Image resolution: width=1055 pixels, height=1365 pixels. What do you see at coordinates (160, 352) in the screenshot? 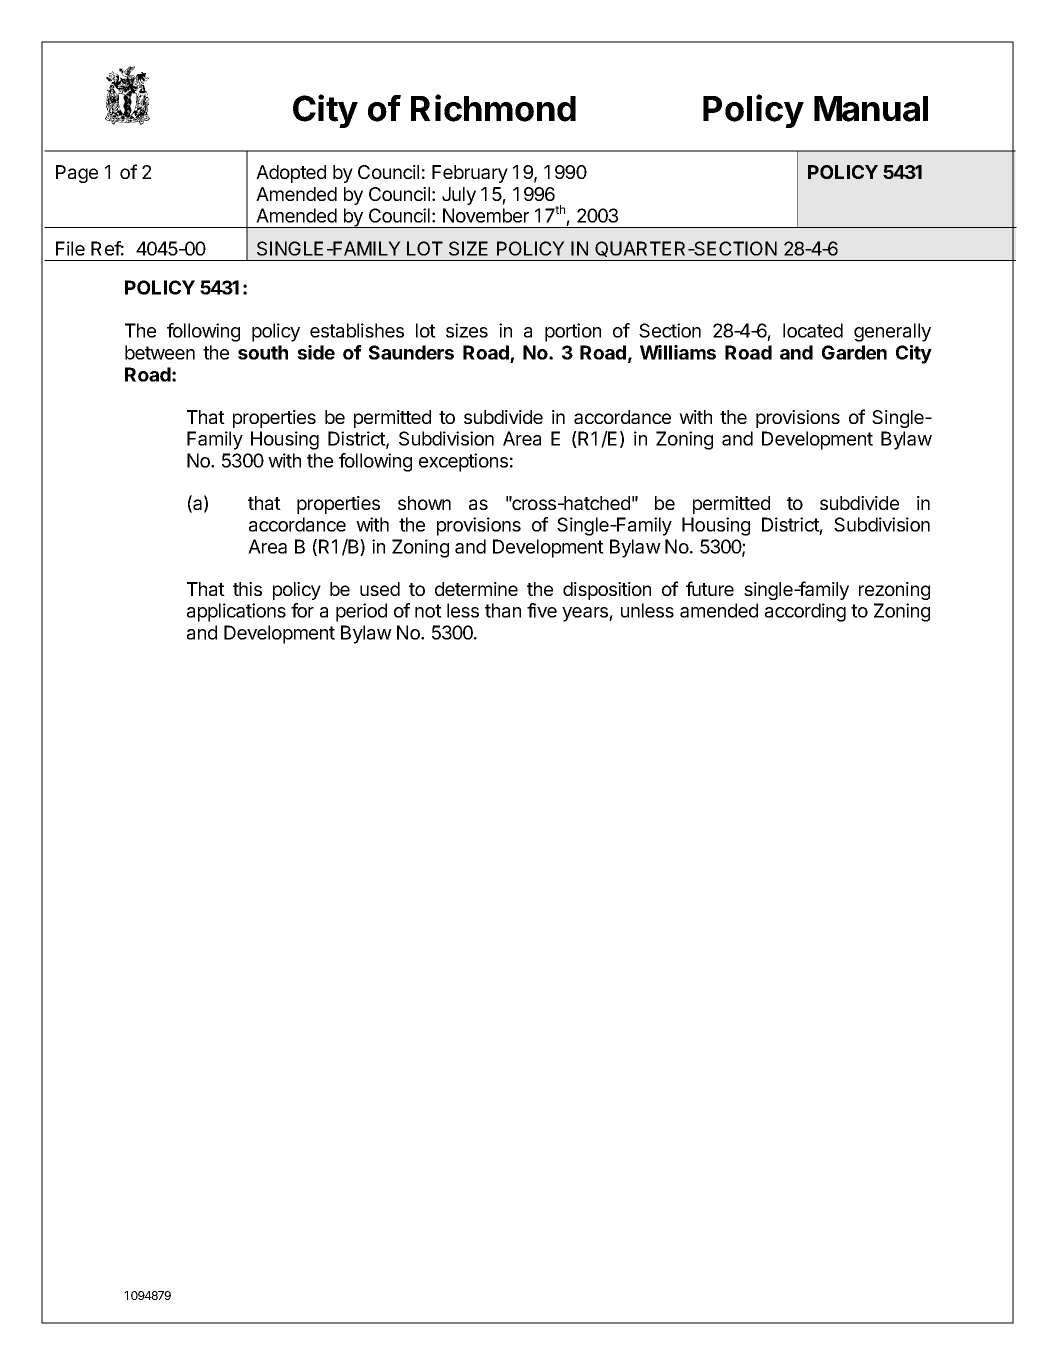
I see `between` at bounding box center [160, 352].
